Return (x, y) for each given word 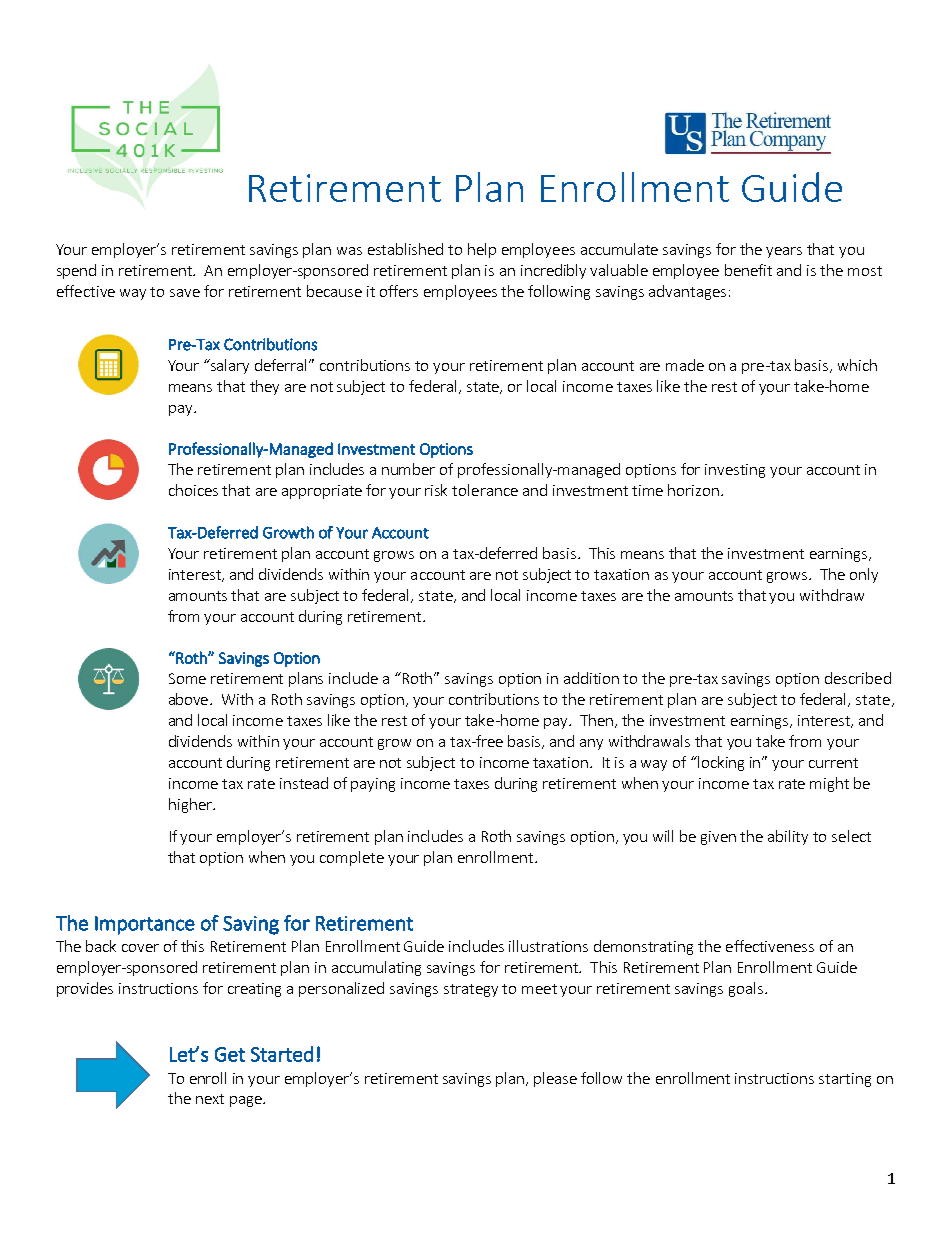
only (864, 575)
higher (191, 805)
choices (193, 490)
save (185, 293)
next (210, 1099)
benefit (748, 270)
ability (788, 837)
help (482, 250)
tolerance (485, 490)
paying (373, 785)
